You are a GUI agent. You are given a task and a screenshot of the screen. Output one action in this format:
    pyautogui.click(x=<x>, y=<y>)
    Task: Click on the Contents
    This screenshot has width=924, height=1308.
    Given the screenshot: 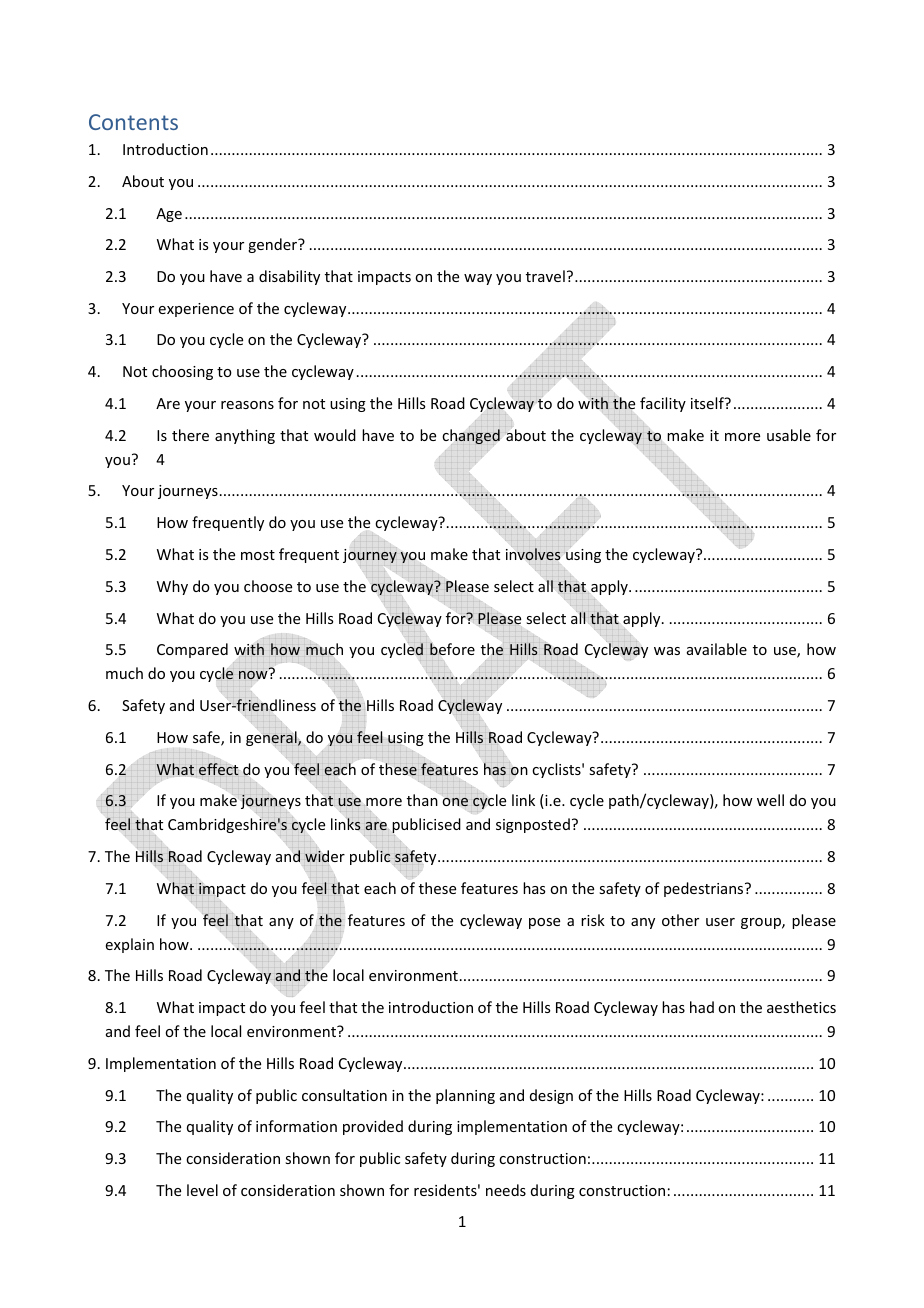 What is the action you would take?
    pyautogui.click(x=133, y=122)
